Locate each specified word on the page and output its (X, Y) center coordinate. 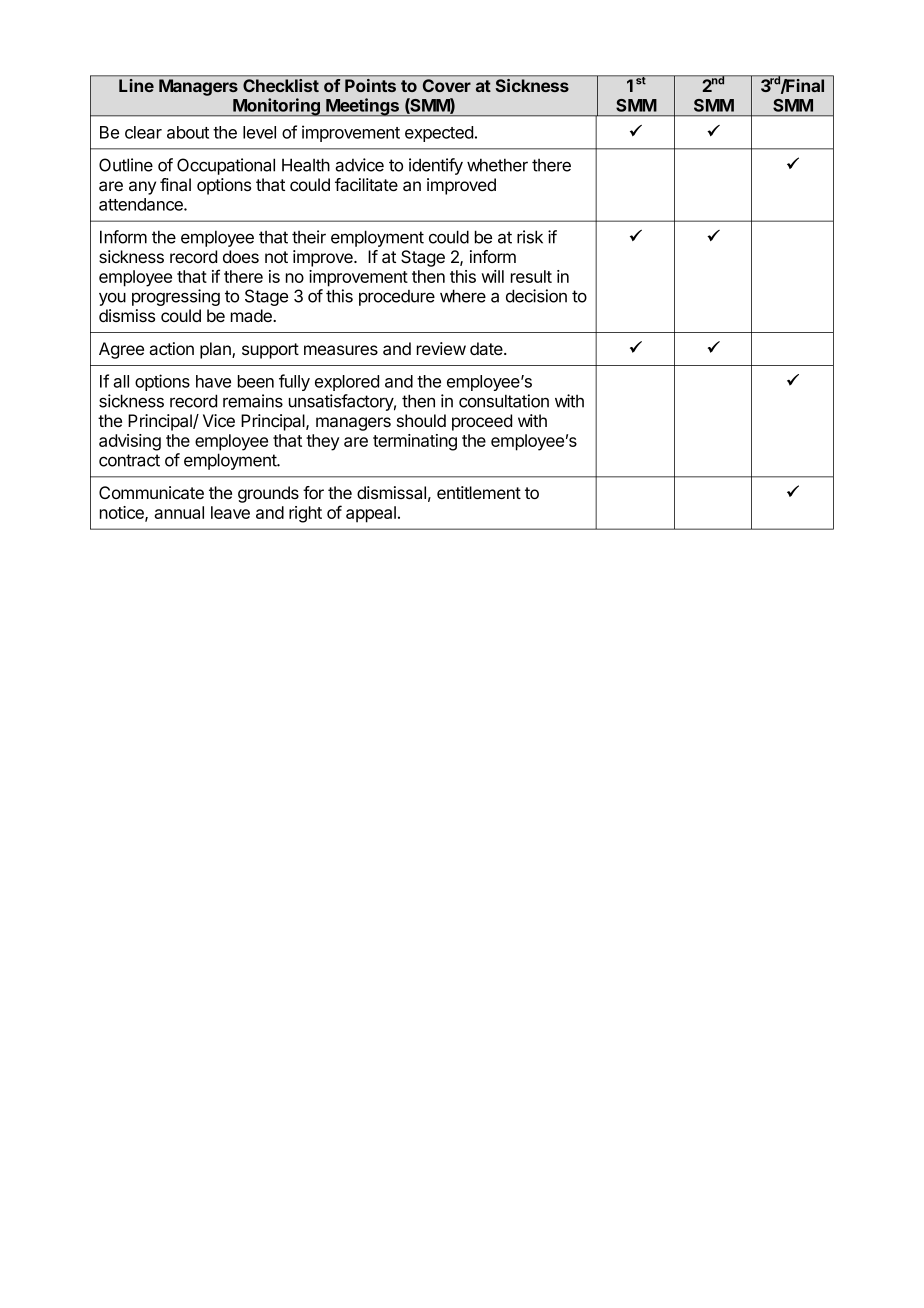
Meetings (362, 107)
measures (341, 350)
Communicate (151, 493)
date (487, 348)
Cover (447, 85)
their (309, 237)
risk (530, 237)
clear (143, 132)
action (171, 348)
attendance (142, 204)
